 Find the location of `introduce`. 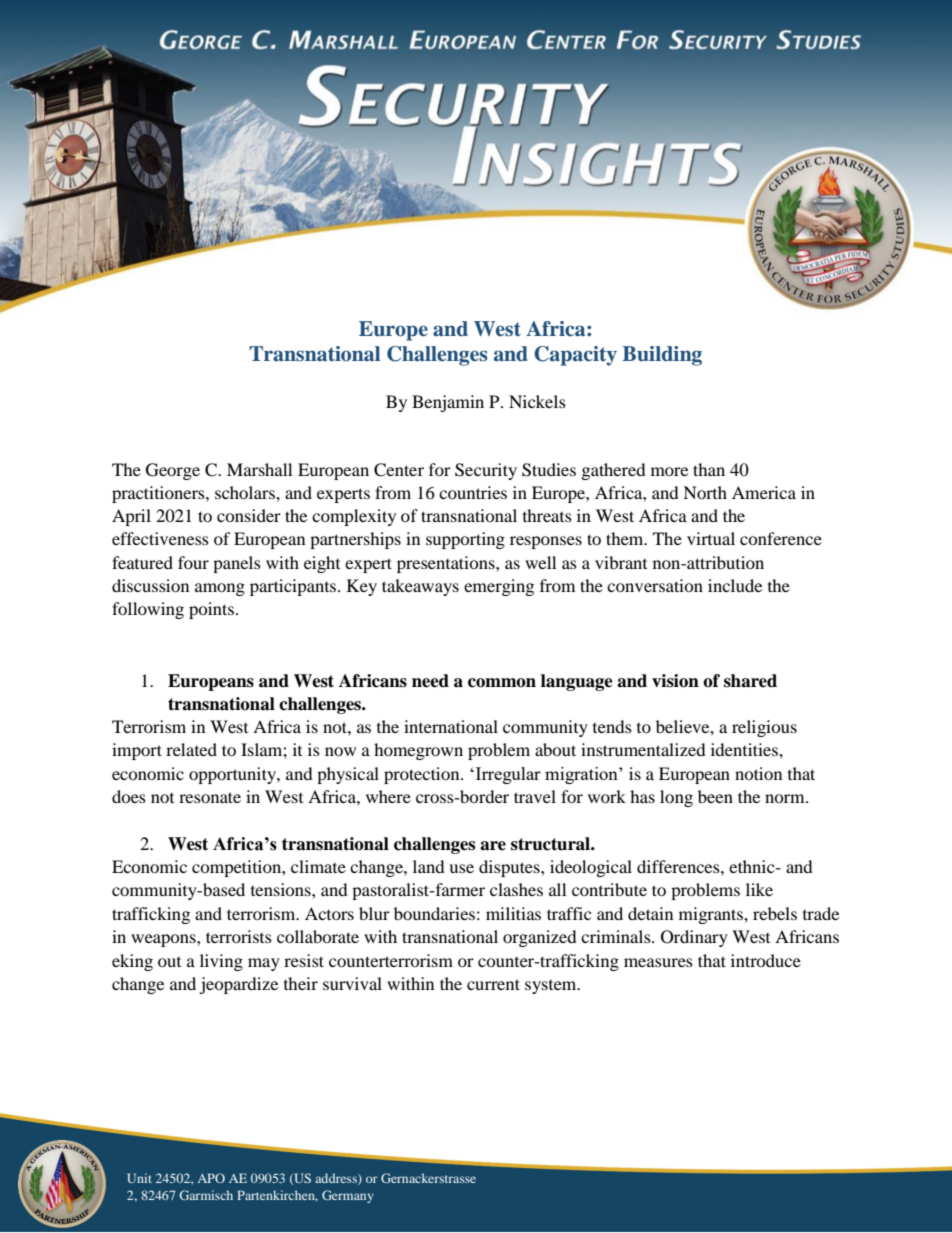

introduce is located at coordinates (766, 960).
